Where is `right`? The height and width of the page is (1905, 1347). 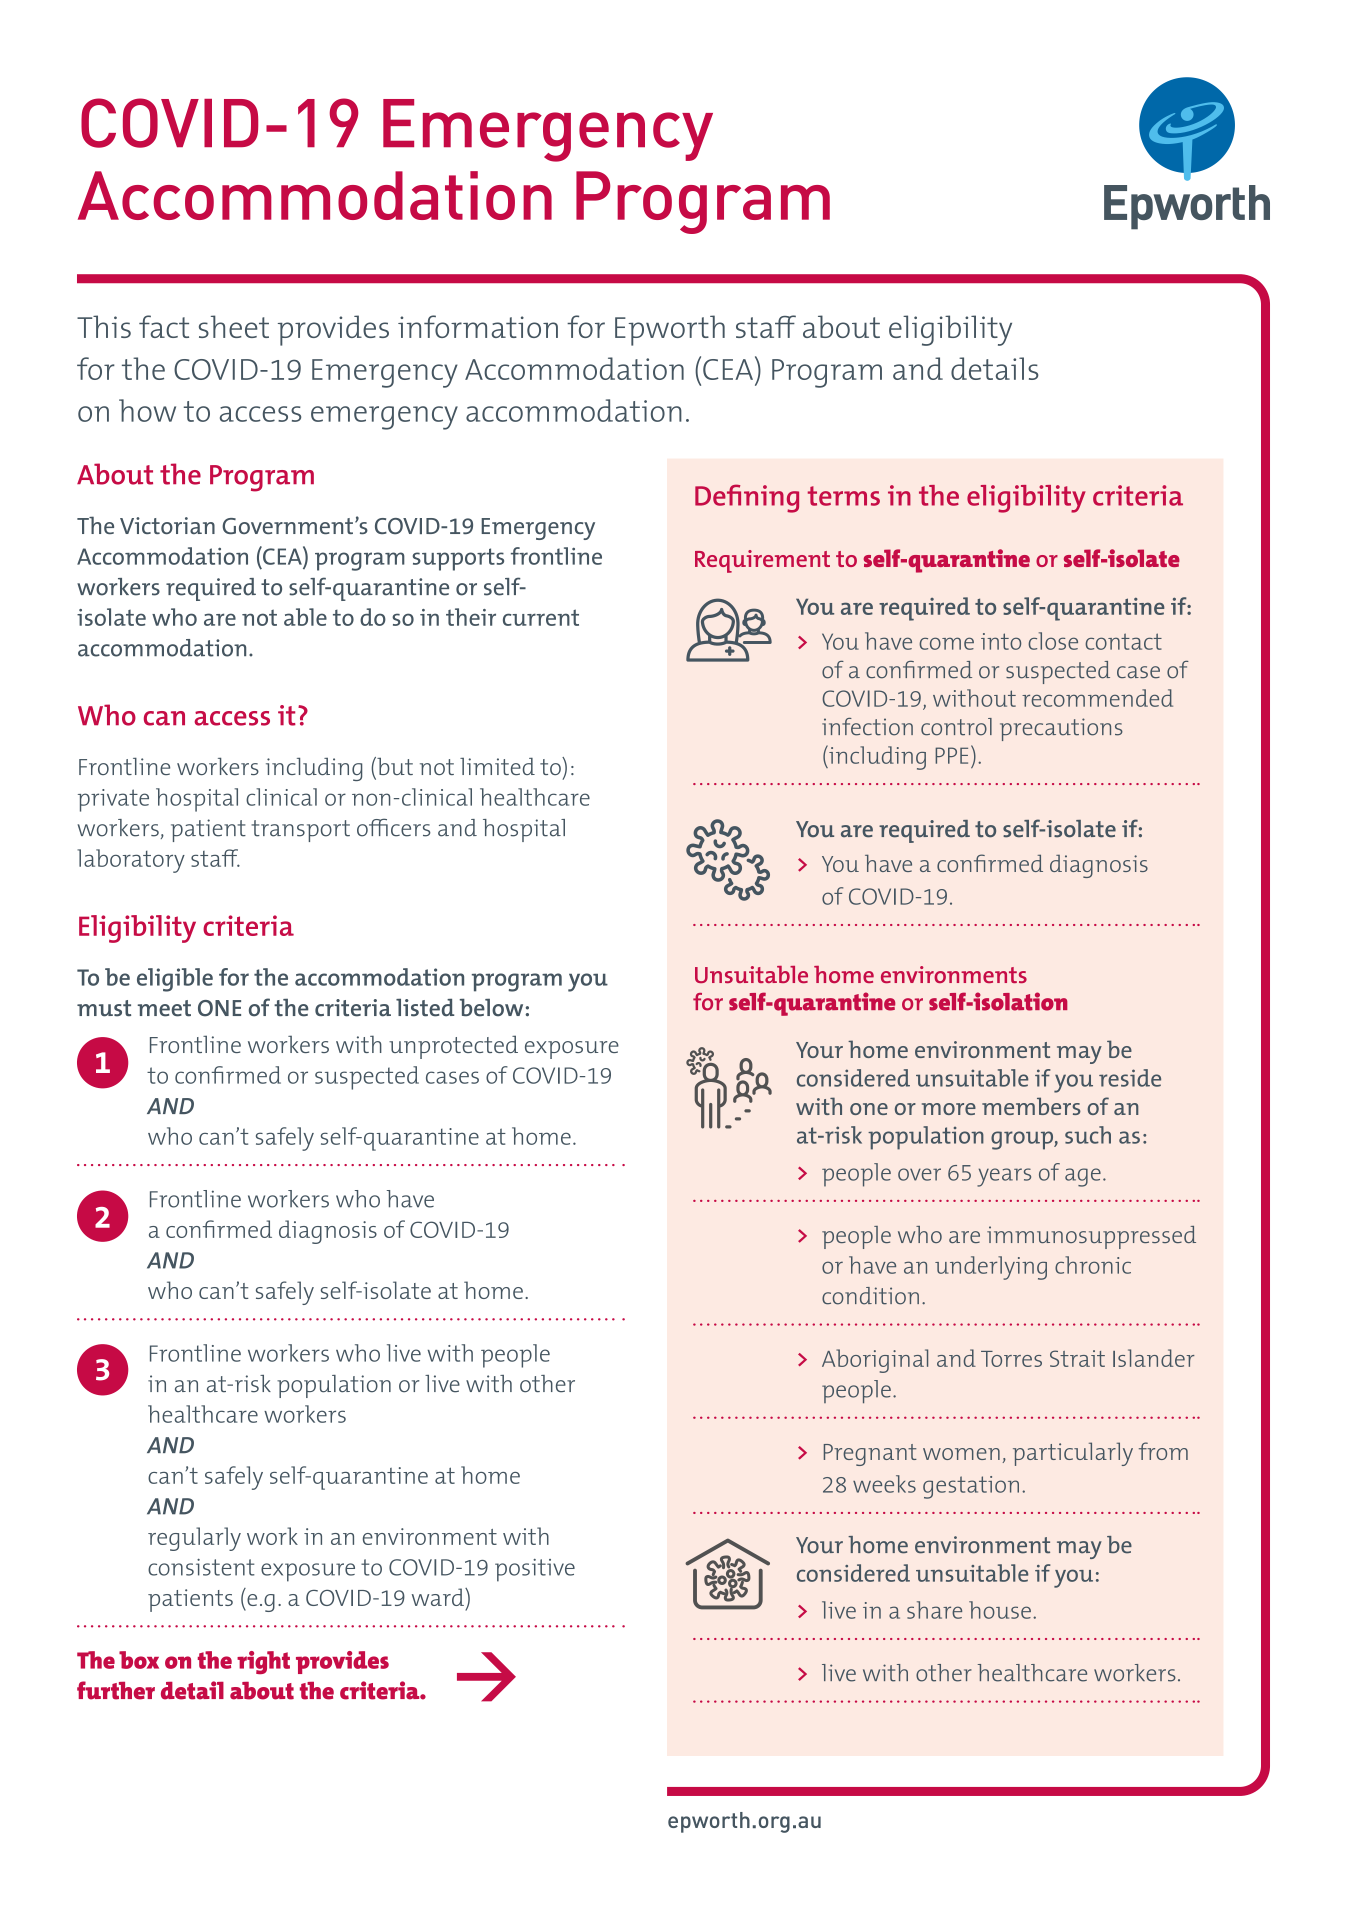 right is located at coordinates (263, 1662).
